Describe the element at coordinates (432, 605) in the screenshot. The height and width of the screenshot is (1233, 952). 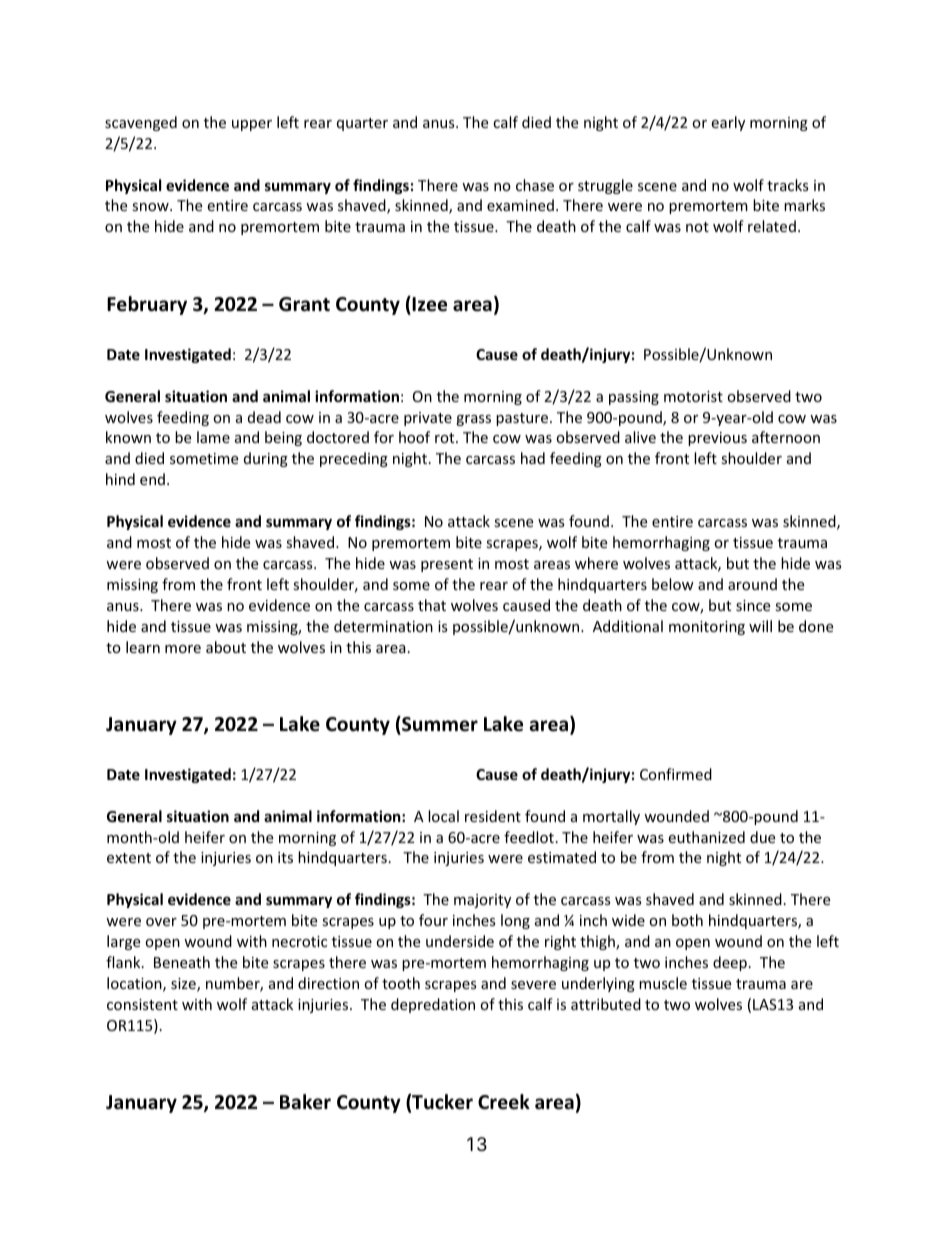
I see `that` at that location.
